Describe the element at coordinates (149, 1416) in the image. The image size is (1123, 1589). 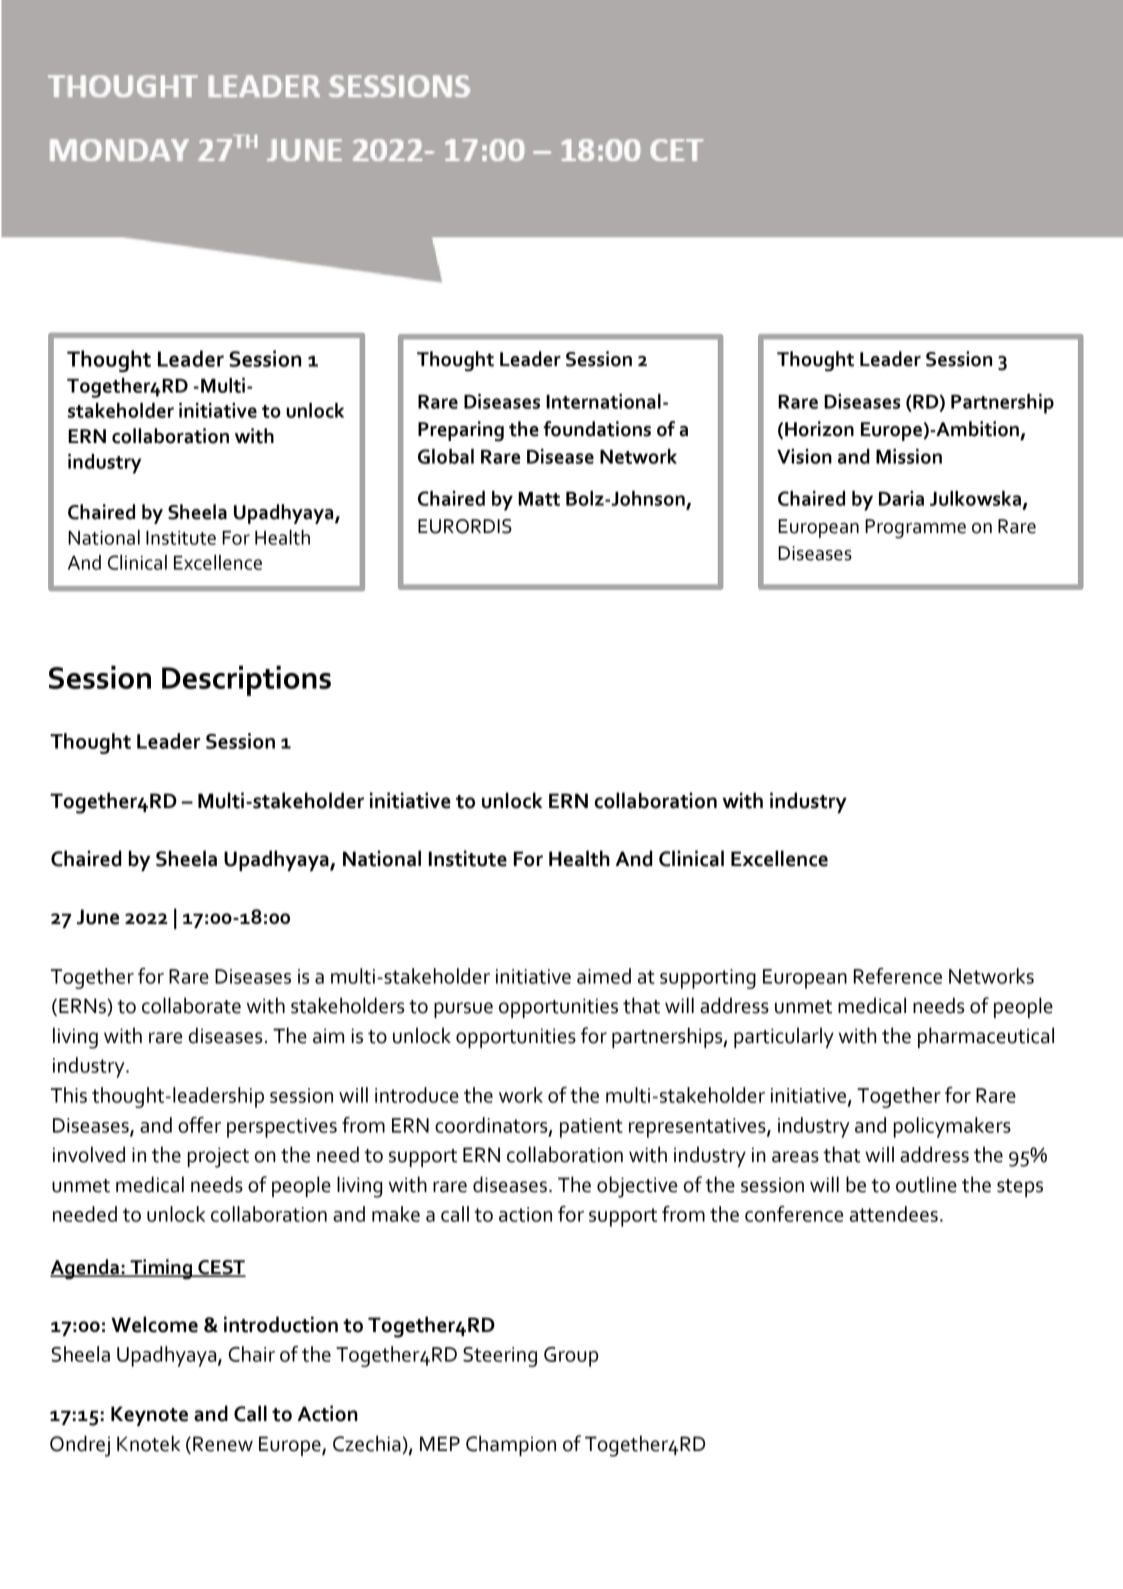
I see `Keynote` at that location.
